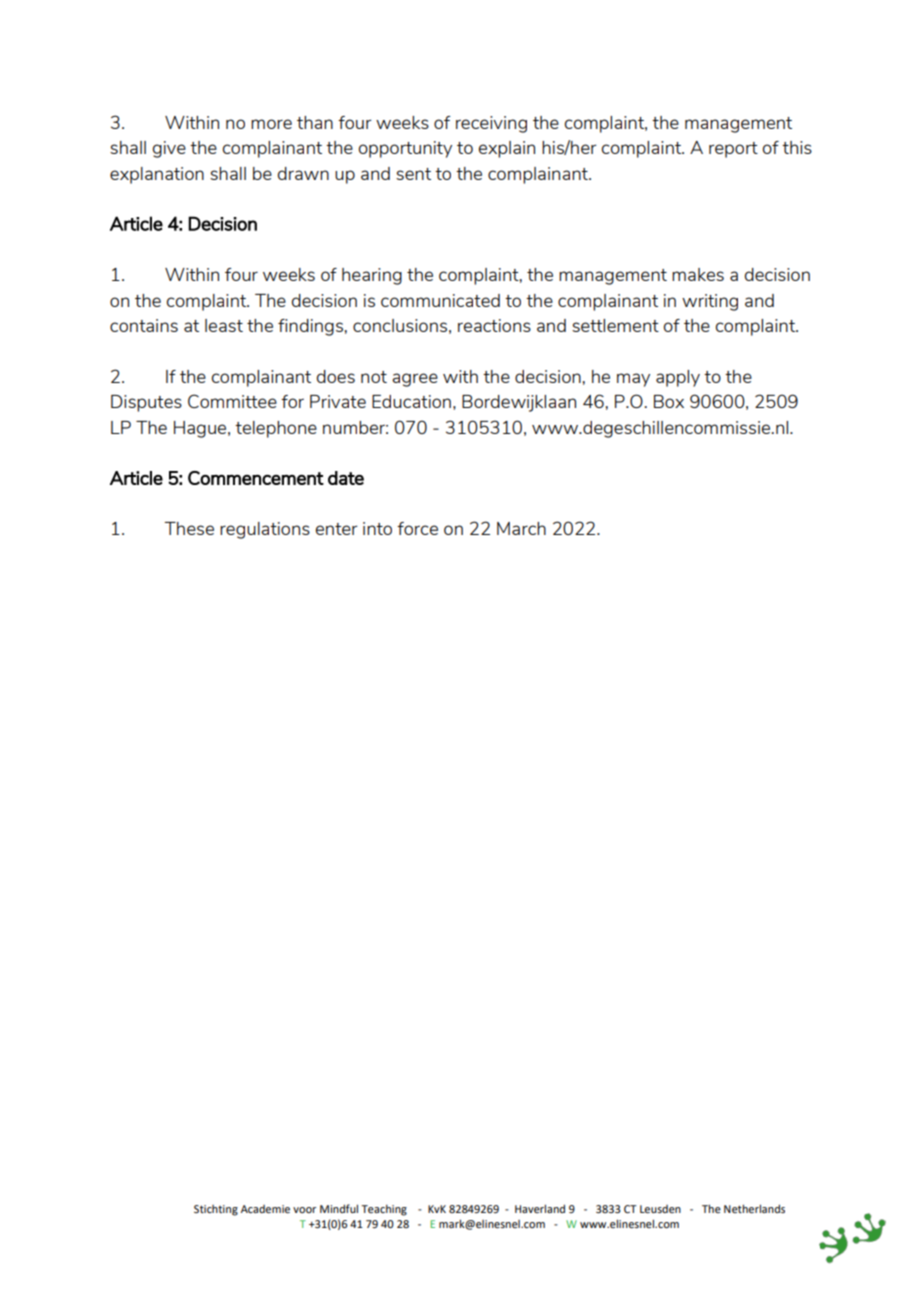  Describe the element at coordinates (417, 528) in the screenshot. I see `force` at that location.
